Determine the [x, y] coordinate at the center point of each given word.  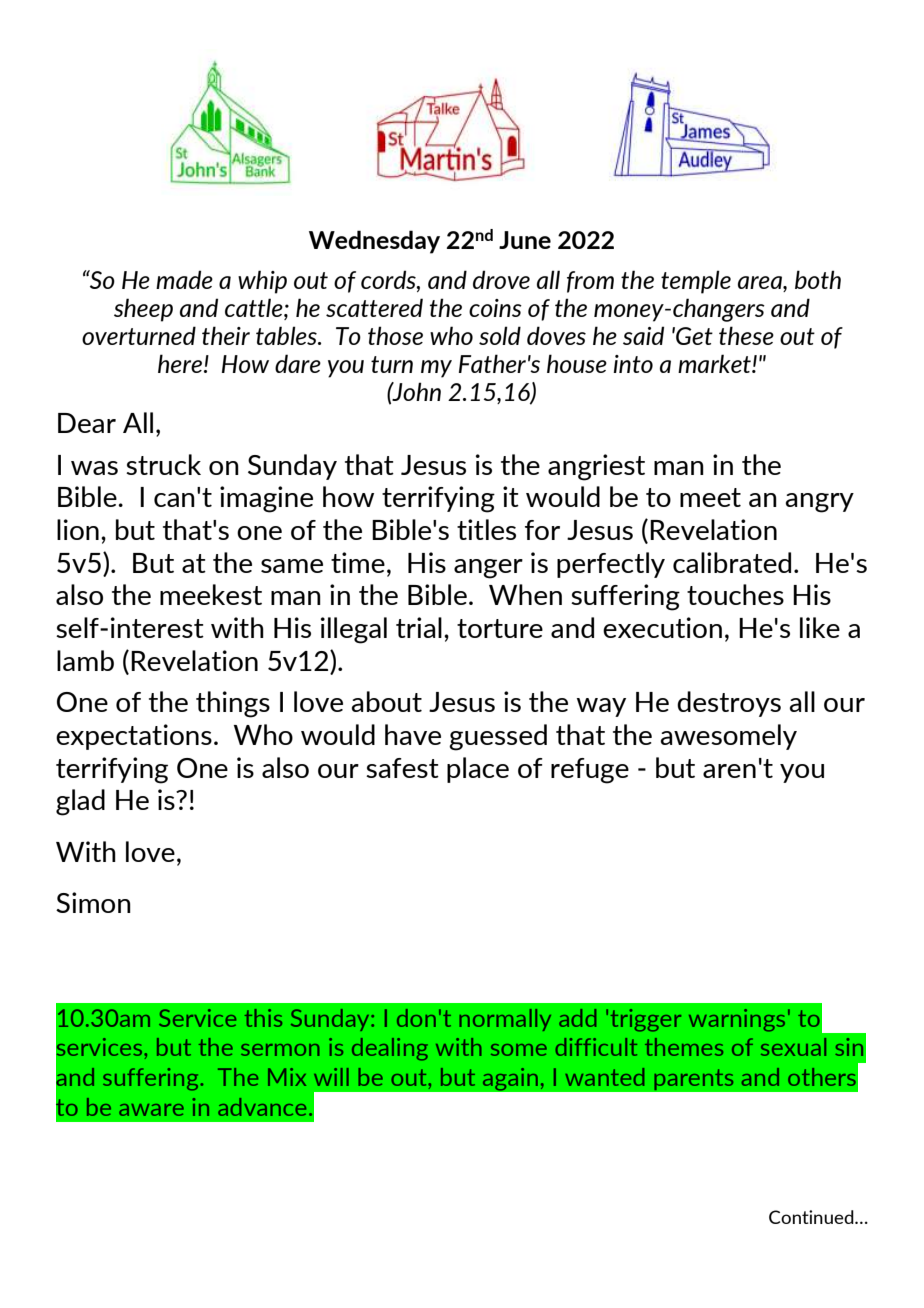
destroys [729, 704]
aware [151, 1110]
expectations [134, 737]
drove [501, 279]
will [331, 1077]
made [184, 279]
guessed [498, 737]
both [818, 279]
